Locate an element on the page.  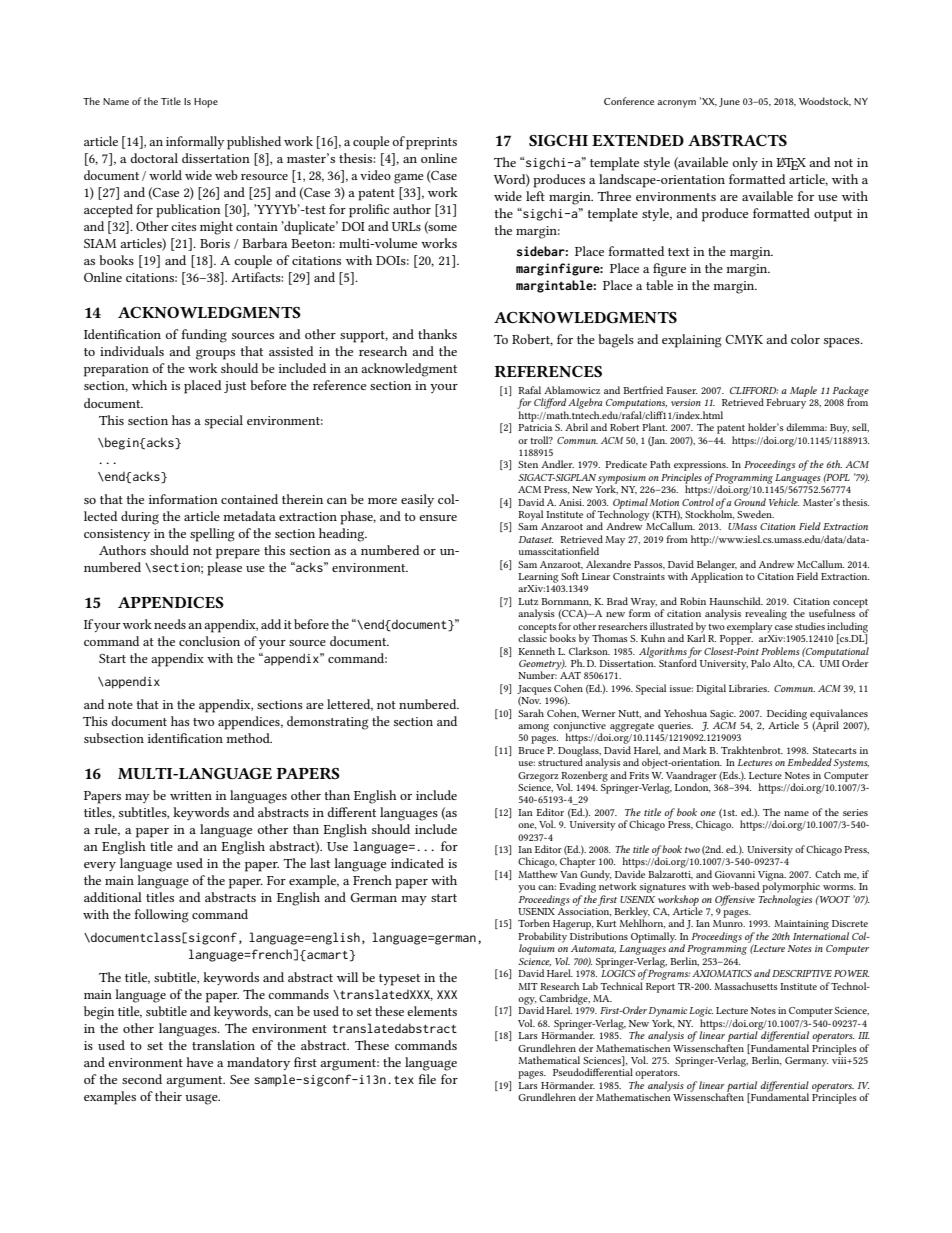
have is located at coordinates (199, 1062).
